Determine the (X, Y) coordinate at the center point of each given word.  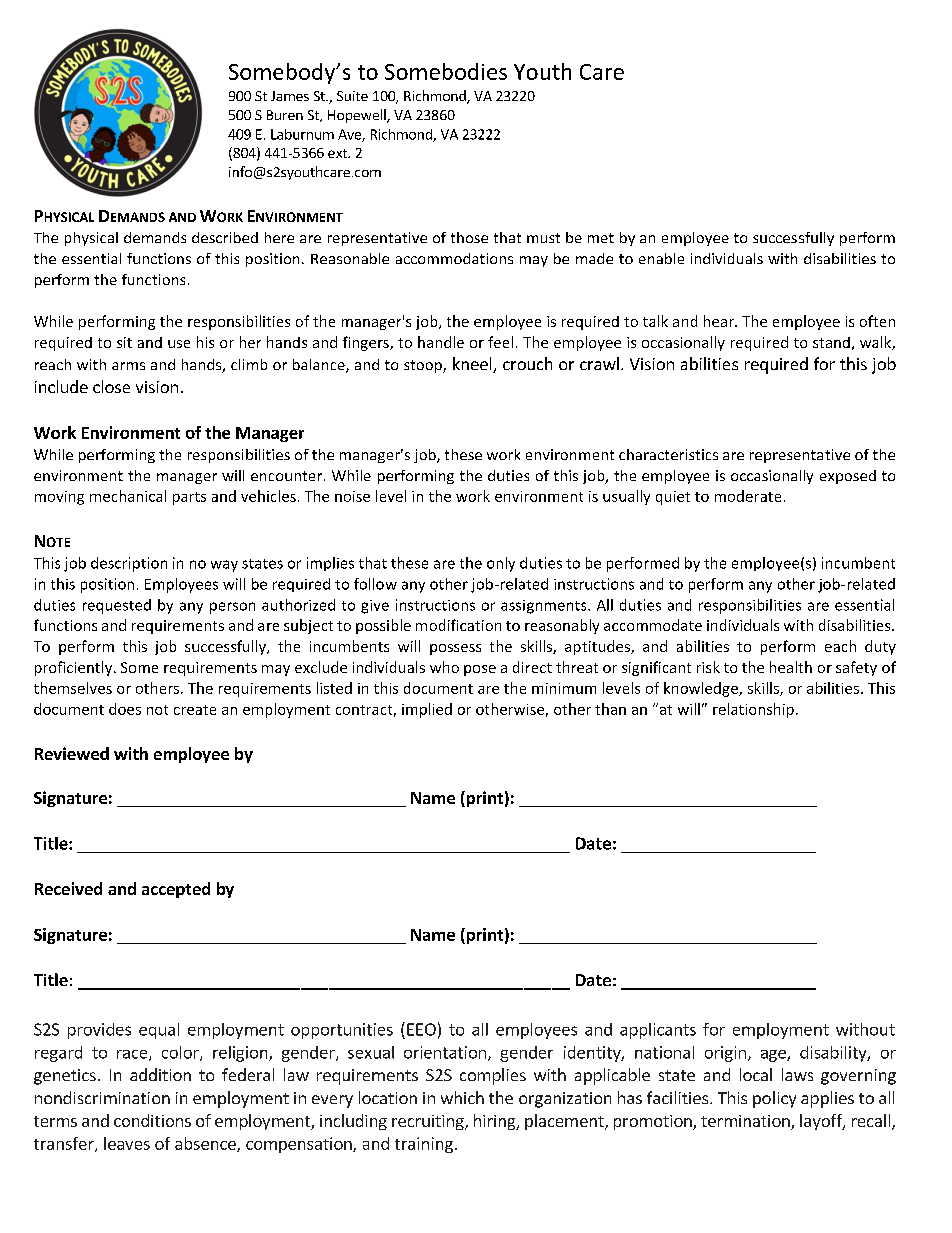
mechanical (128, 496)
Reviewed (72, 753)
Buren (285, 115)
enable (661, 258)
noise (352, 496)
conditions (152, 1120)
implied (427, 710)
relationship (753, 710)
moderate (748, 496)
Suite (352, 96)
